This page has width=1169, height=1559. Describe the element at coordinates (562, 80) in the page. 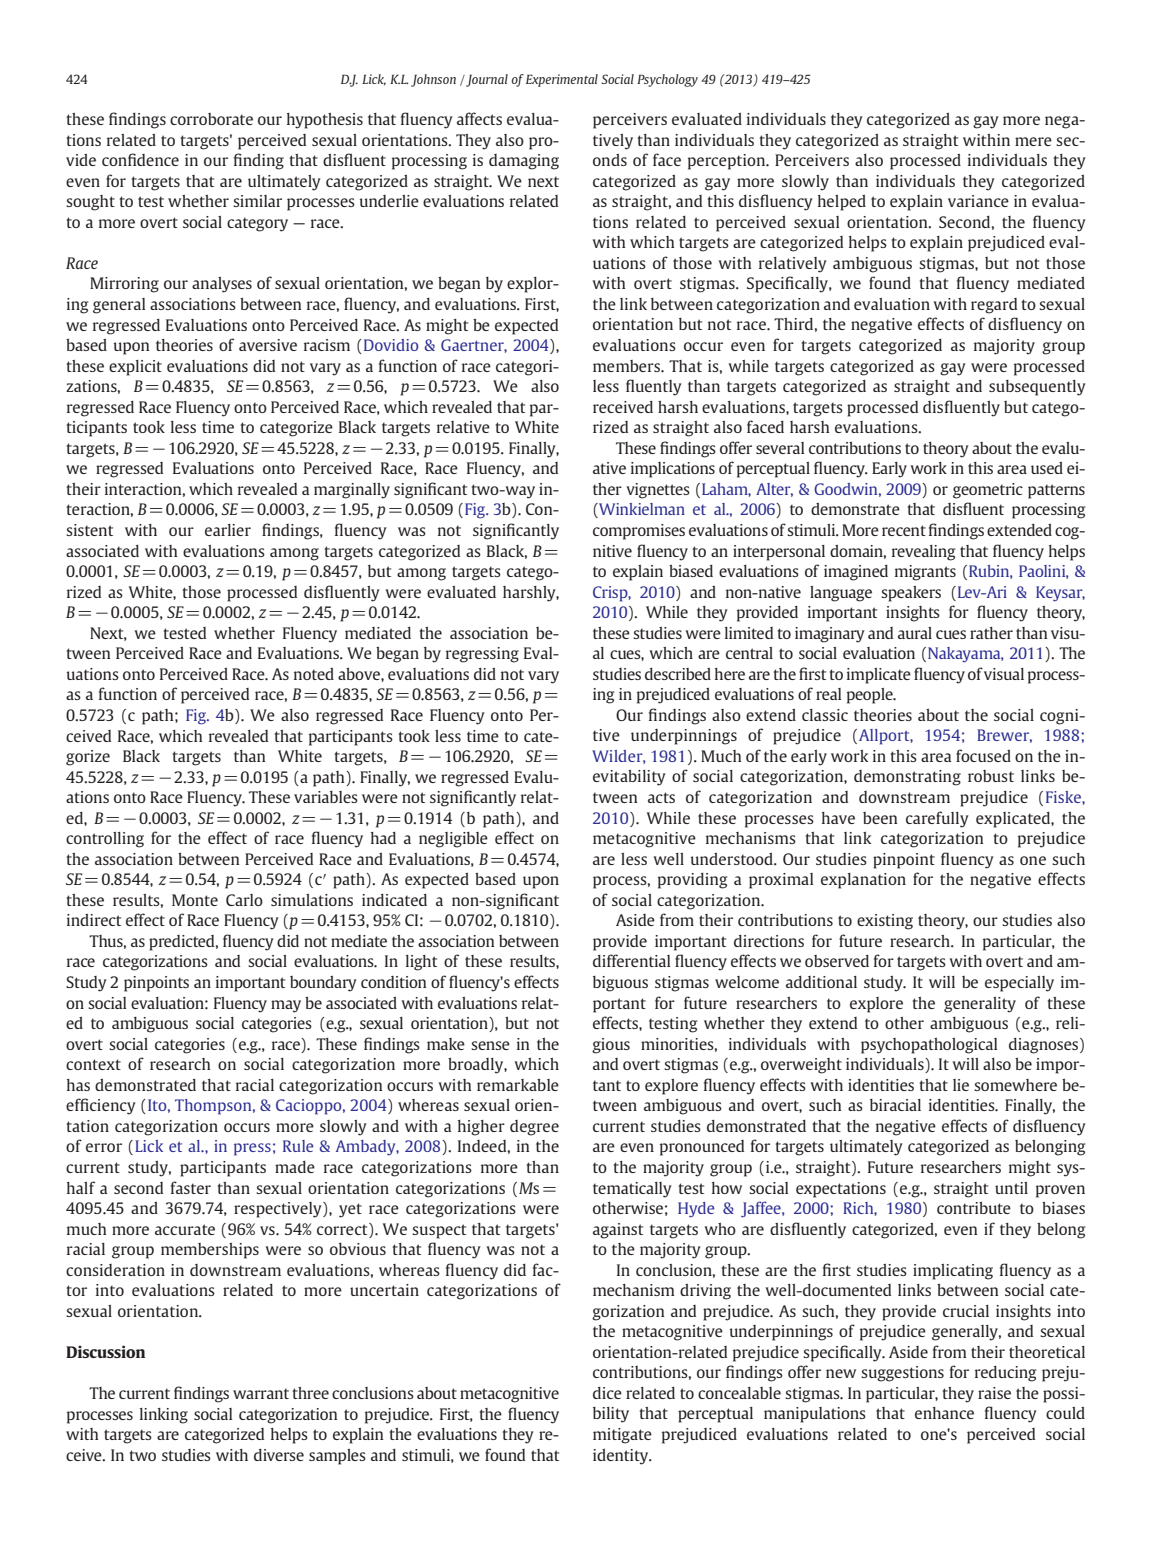

I see `Experimental` at that location.
